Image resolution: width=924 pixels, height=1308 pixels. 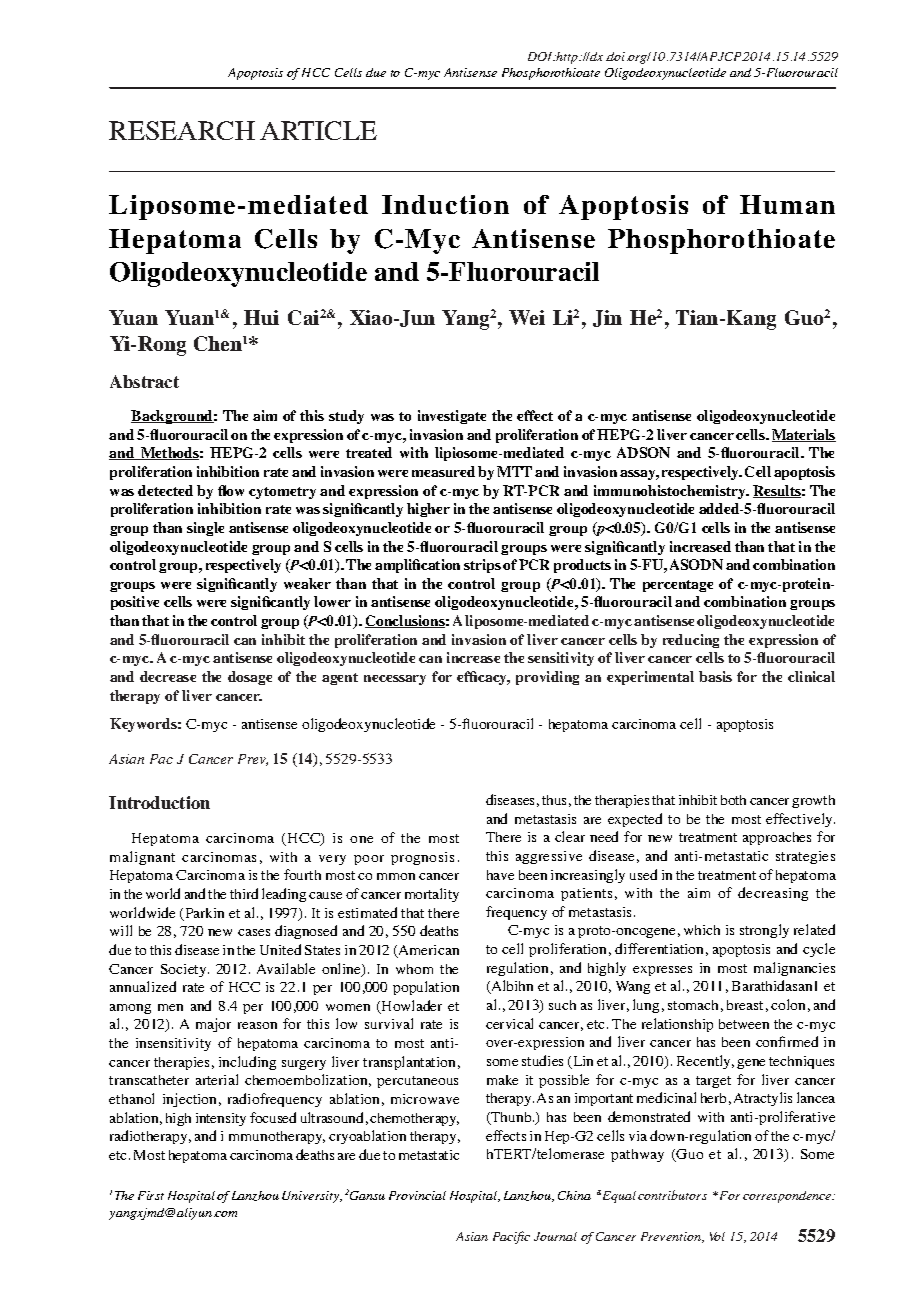 I want to click on measured, so click(x=443, y=471).
